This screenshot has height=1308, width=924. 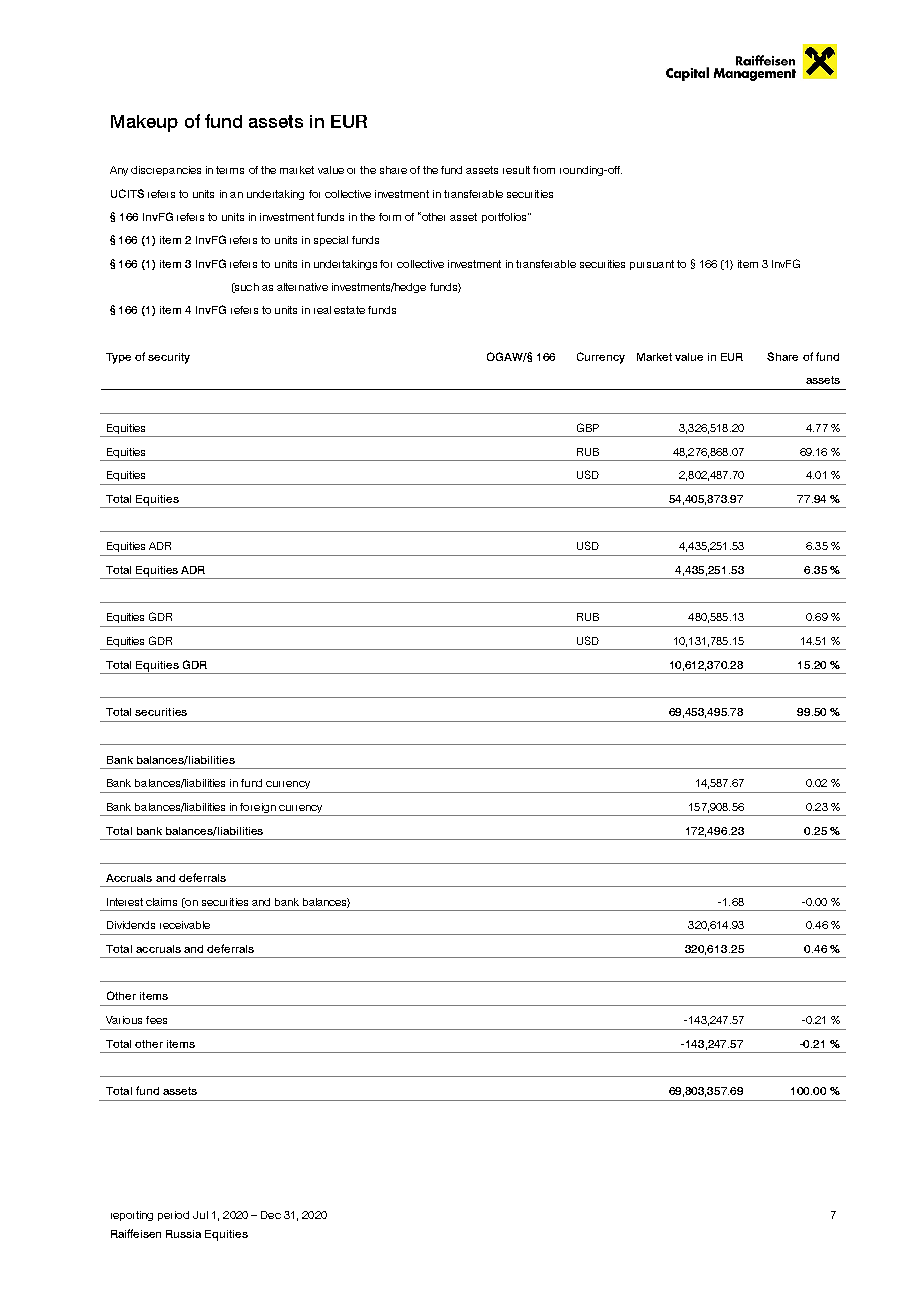 What do you see at coordinates (349, 310) in the screenshot?
I see `estate` at bounding box center [349, 310].
